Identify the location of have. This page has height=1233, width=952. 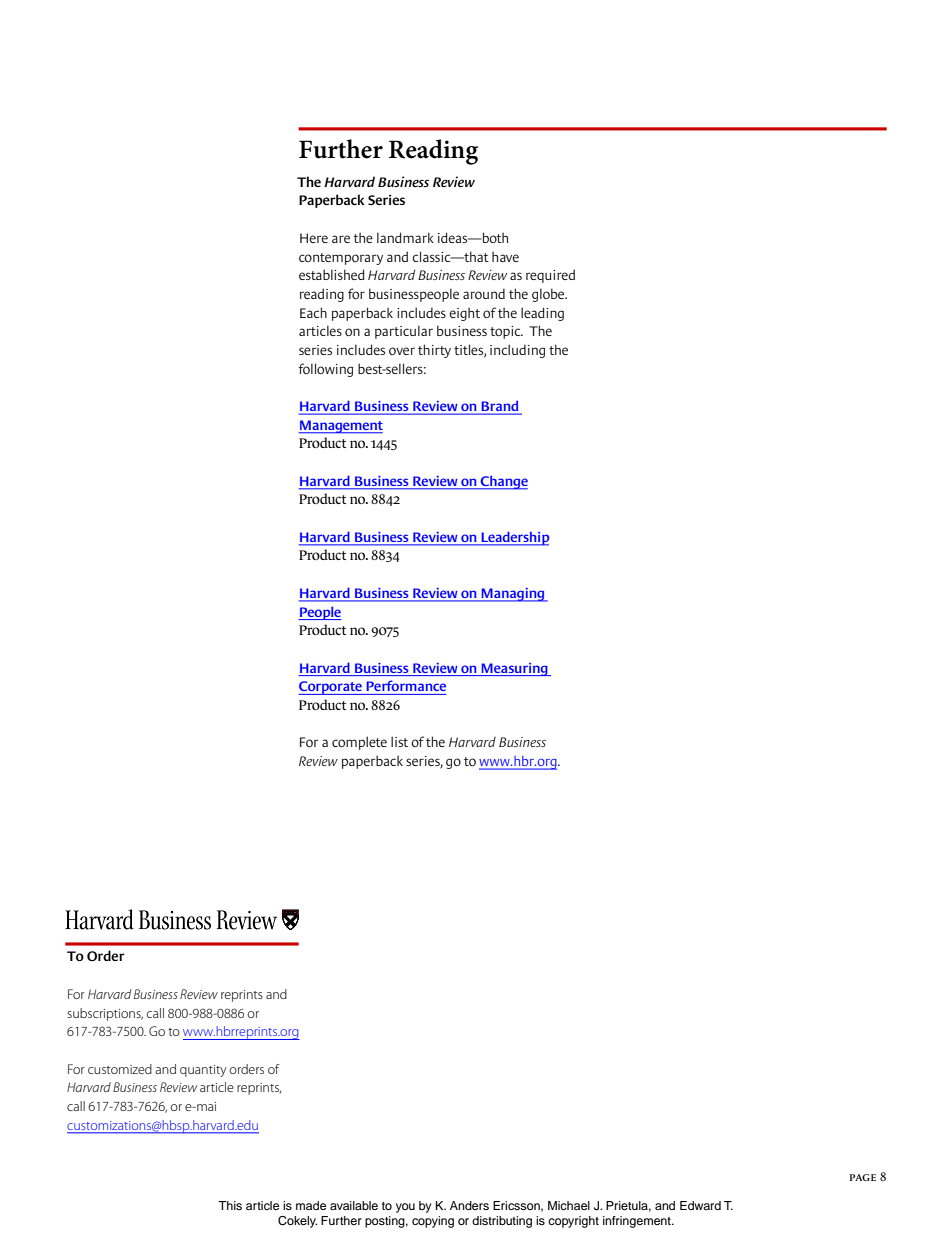
(505, 256).
